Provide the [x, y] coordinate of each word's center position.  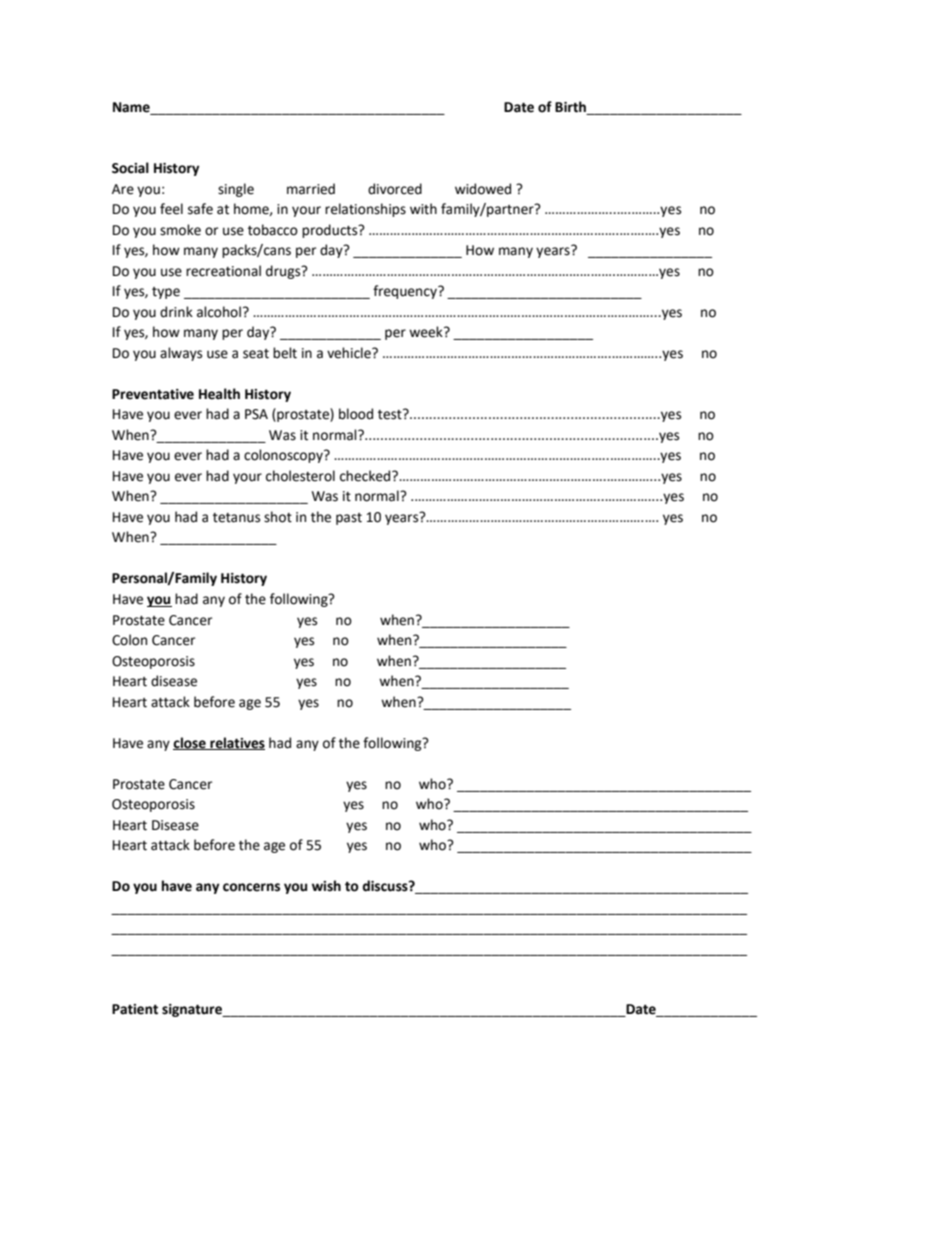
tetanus [236, 518]
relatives [236, 743]
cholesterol [300, 476]
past [349, 519]
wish [326, 886]
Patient [135, 1009]
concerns [251, 887]
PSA [256, 414]
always [181, 354]
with [423, 209]
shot [278, 517]
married [311, 189]
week [427, 332]
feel [171, 209]
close [190, 743]
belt [285, 353]
